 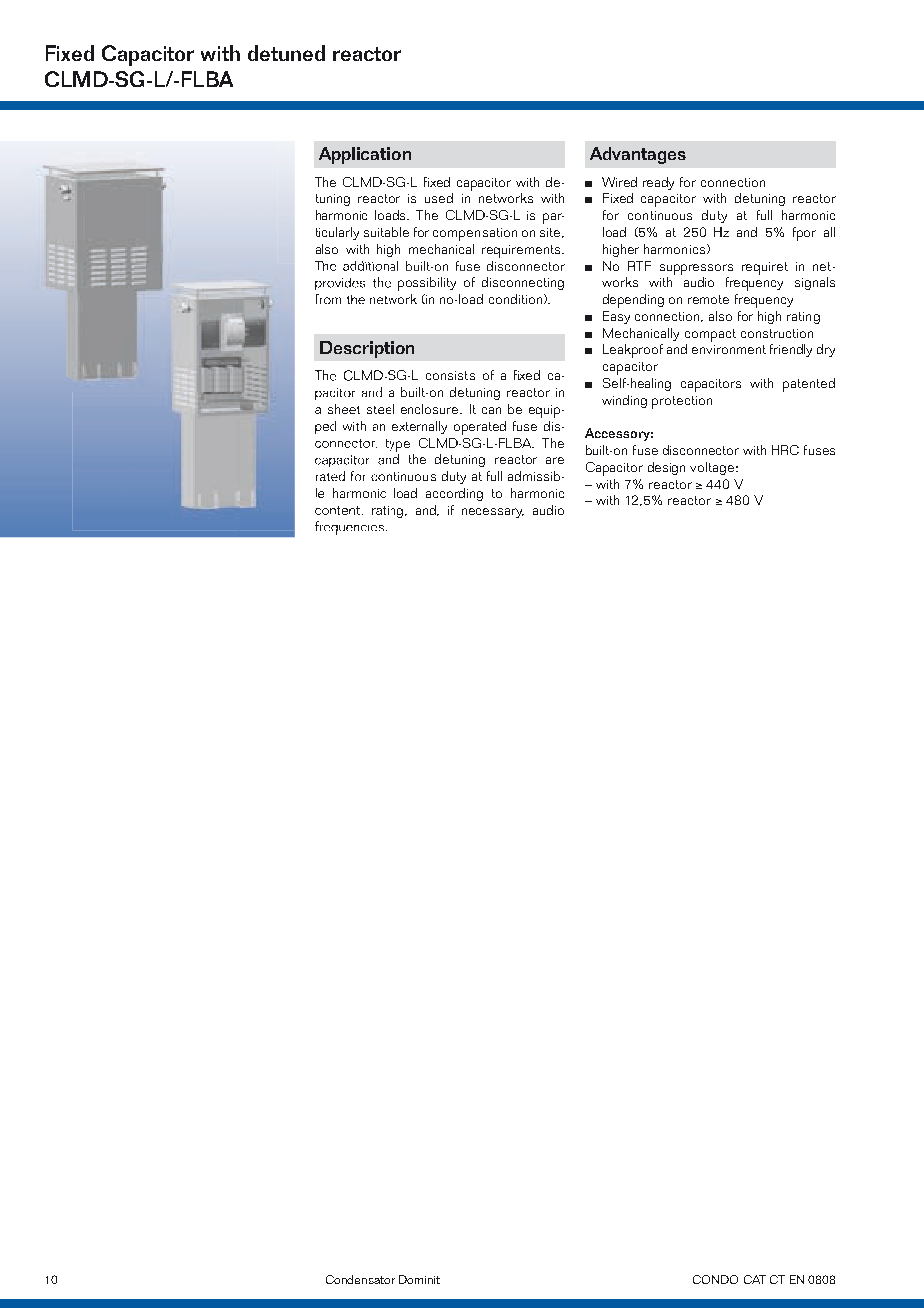 I want to click on Application, so click(x=365, y=155).
